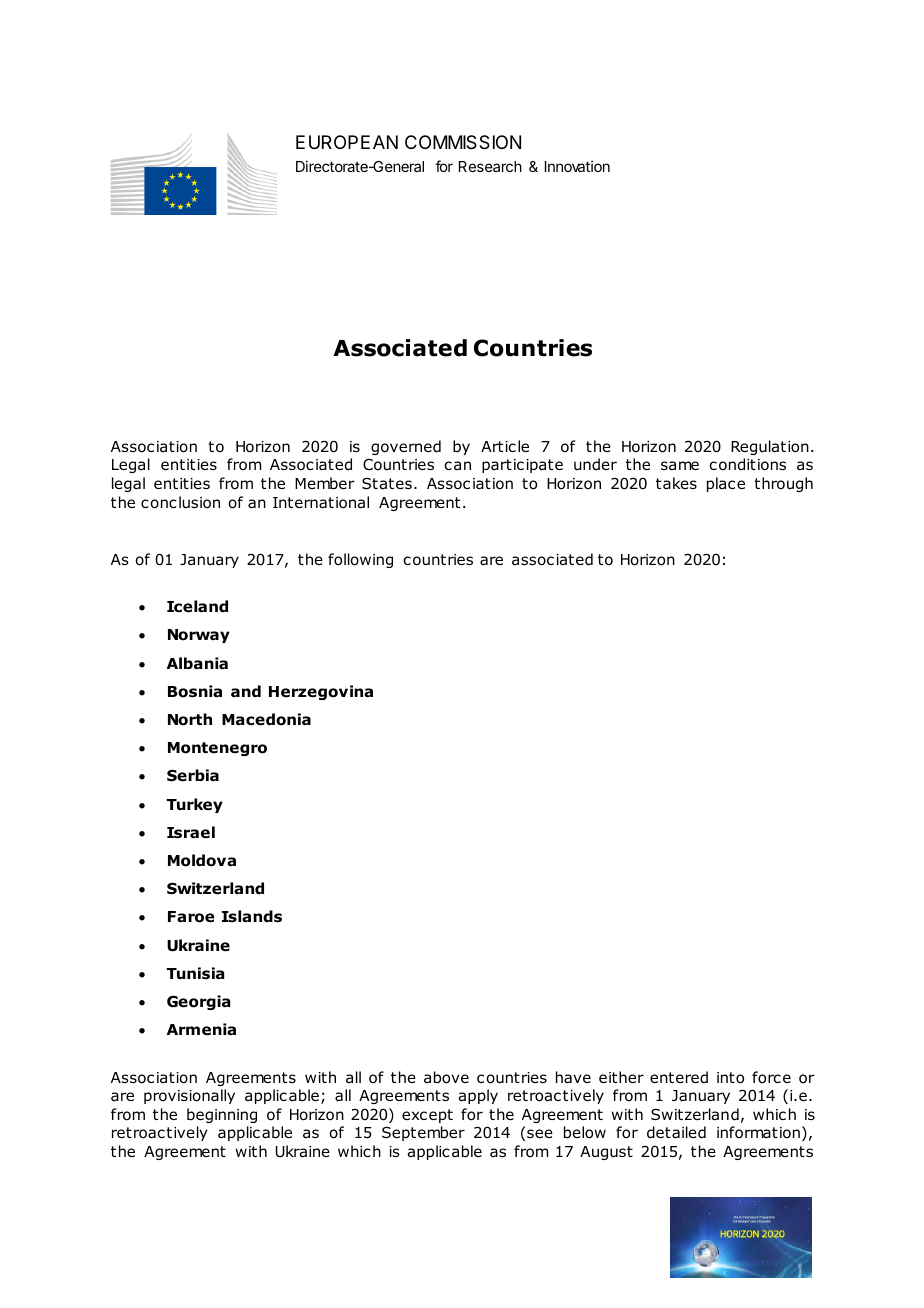 Image resolution: width=924 pixels, height=1308 pixels. What do you see at coordinates (360, 560) in the image?
I see `following` at bounding box center [360, 560].
